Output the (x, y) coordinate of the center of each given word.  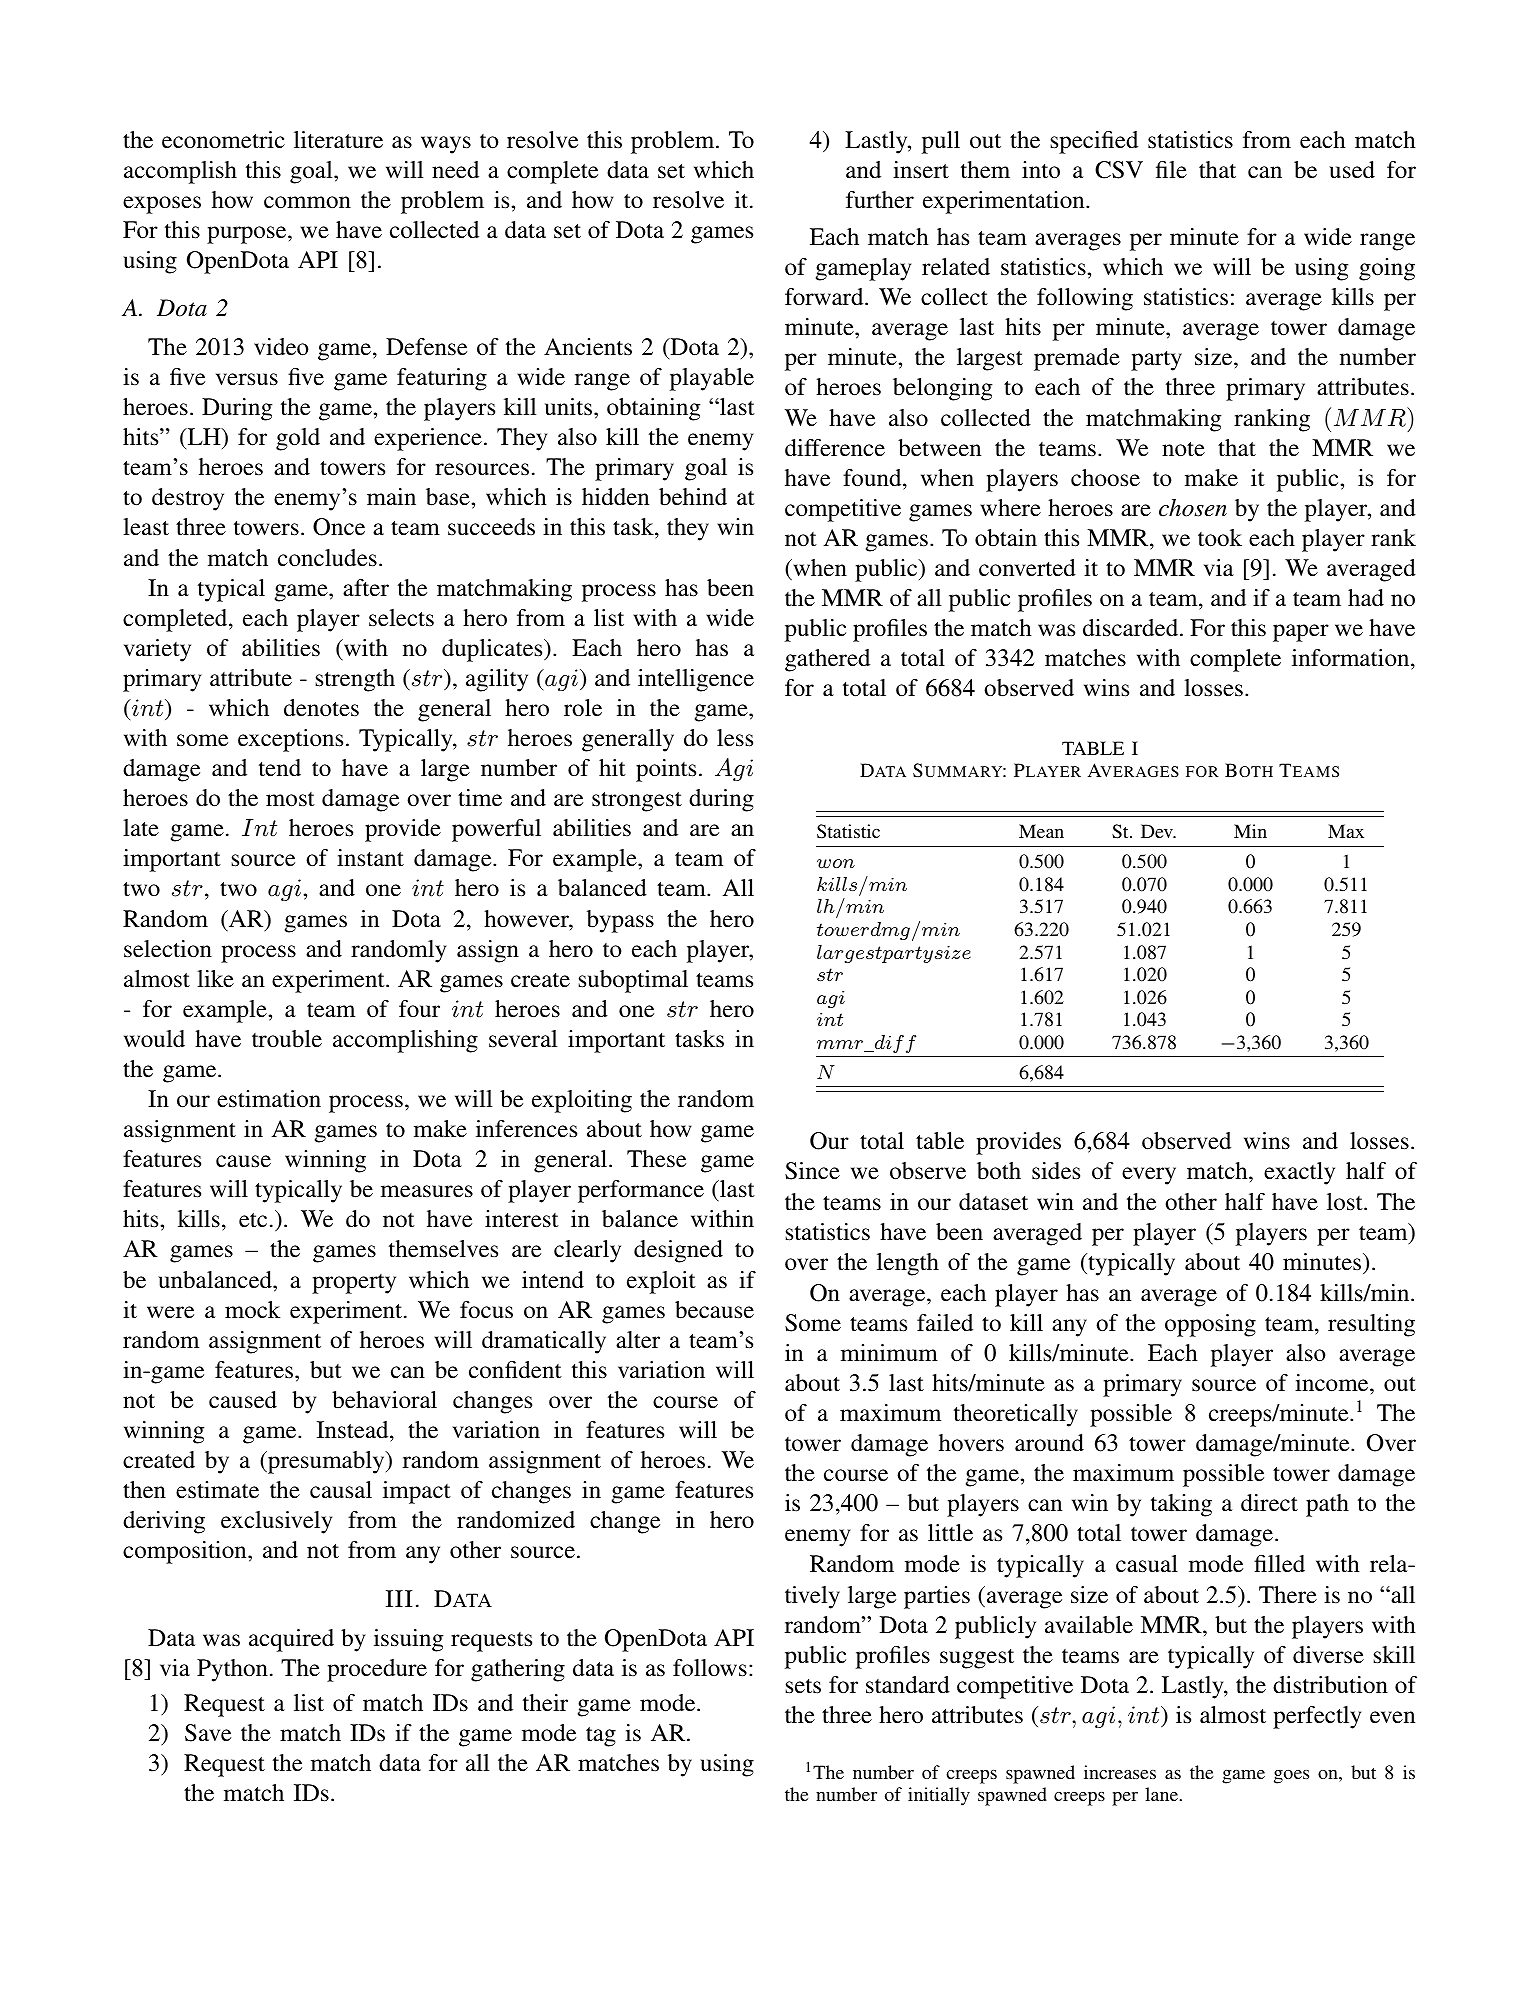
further (880, 200)
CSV (1119, 170)
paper (1301, 633)
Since (812, 1171)
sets (803, 1686)
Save (208, 1733)
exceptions (290, 740)
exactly (1299, 1173)
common (307, 202)
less (735, 738)
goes (1291, 1777)
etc (253, 1220)
